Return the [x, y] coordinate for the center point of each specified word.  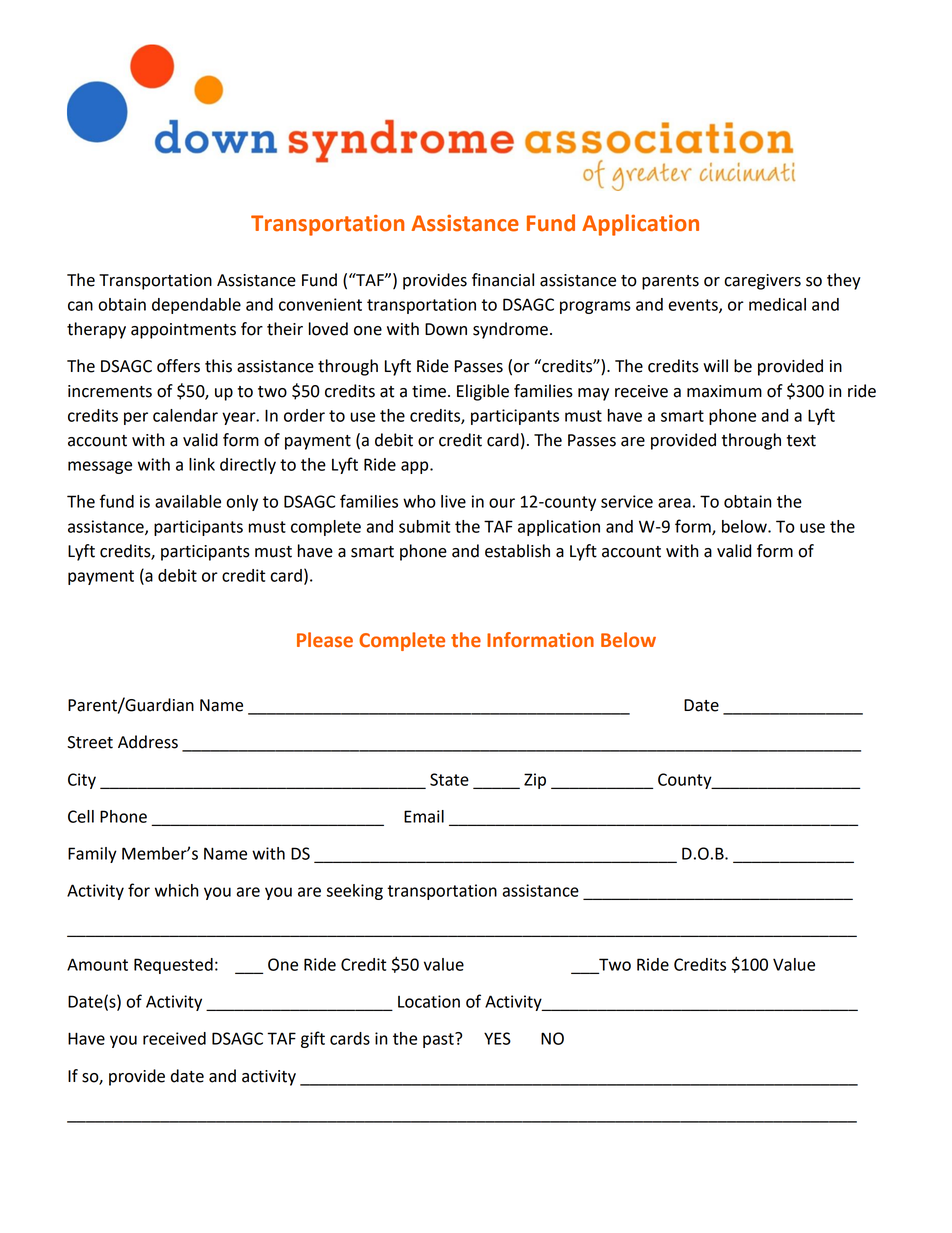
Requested [173, 966]
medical [777, 304]
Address [148, 742]
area [674, 503]
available [188, 501]
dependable [196, 306]
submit [424, 526]
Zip [535, 781]
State [449, 779]
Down [446, 329]
